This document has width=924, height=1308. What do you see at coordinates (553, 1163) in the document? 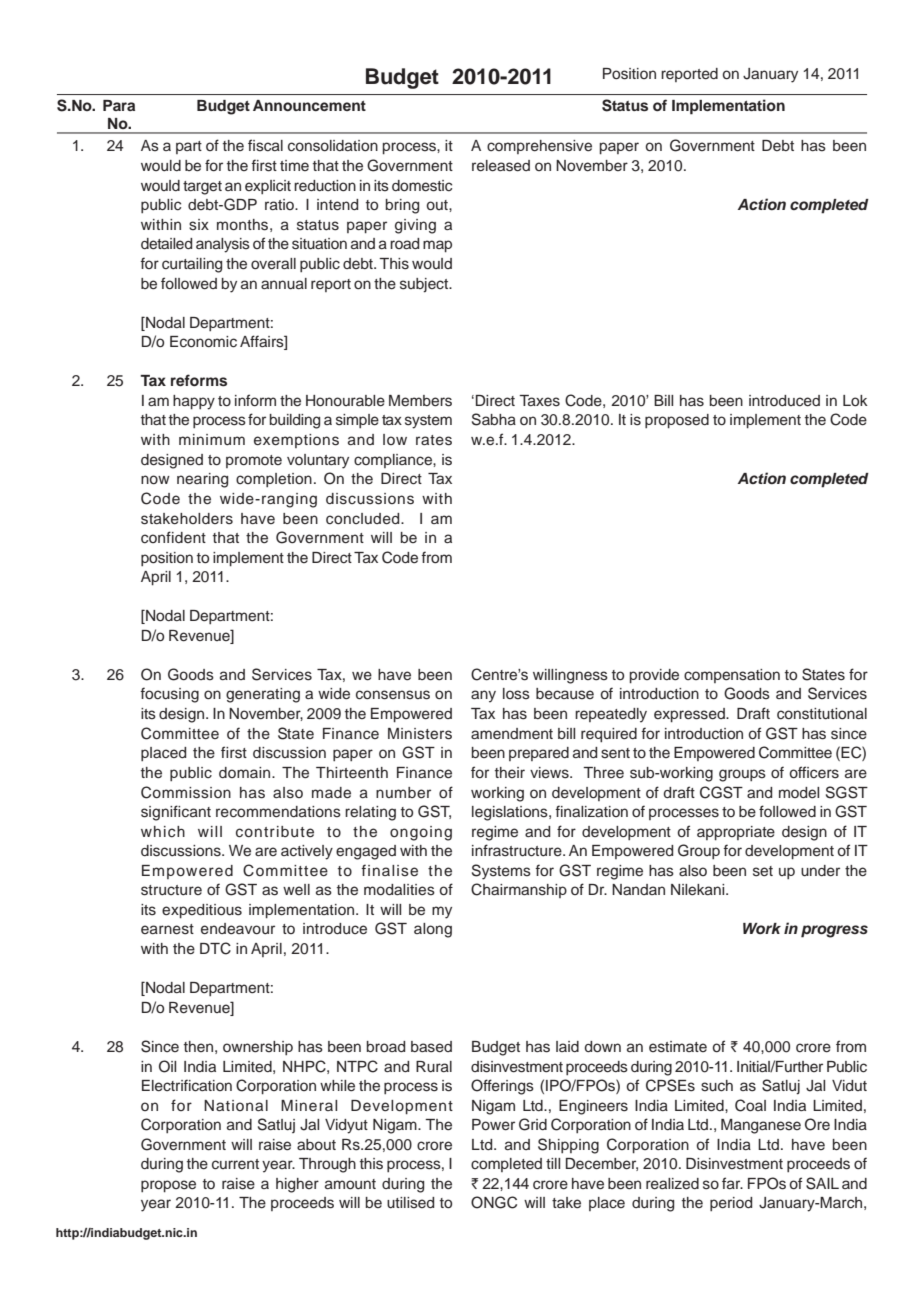
I see `till` at bounding box center [553, 1163].
